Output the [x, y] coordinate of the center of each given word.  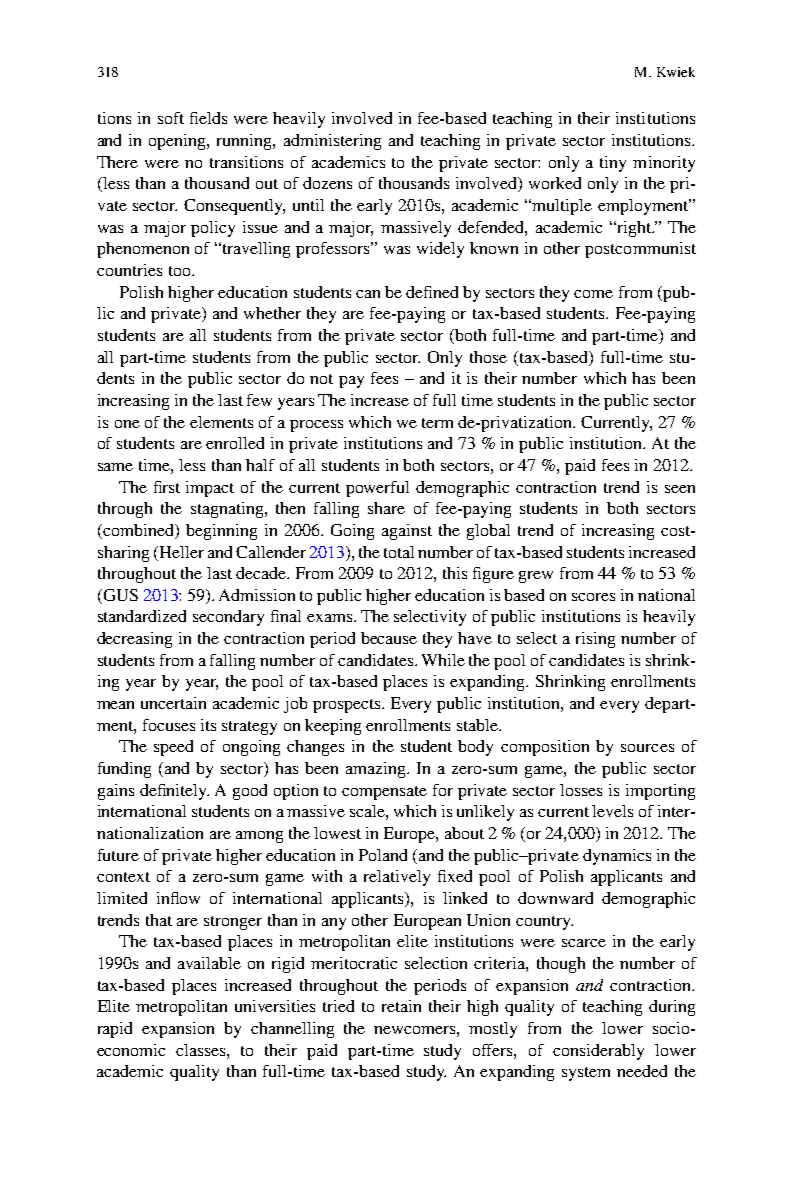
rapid [115, 1030]
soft [171, 118]
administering [332, 142]
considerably [598, 1052]
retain [401, 1006]
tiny [613, 164]
